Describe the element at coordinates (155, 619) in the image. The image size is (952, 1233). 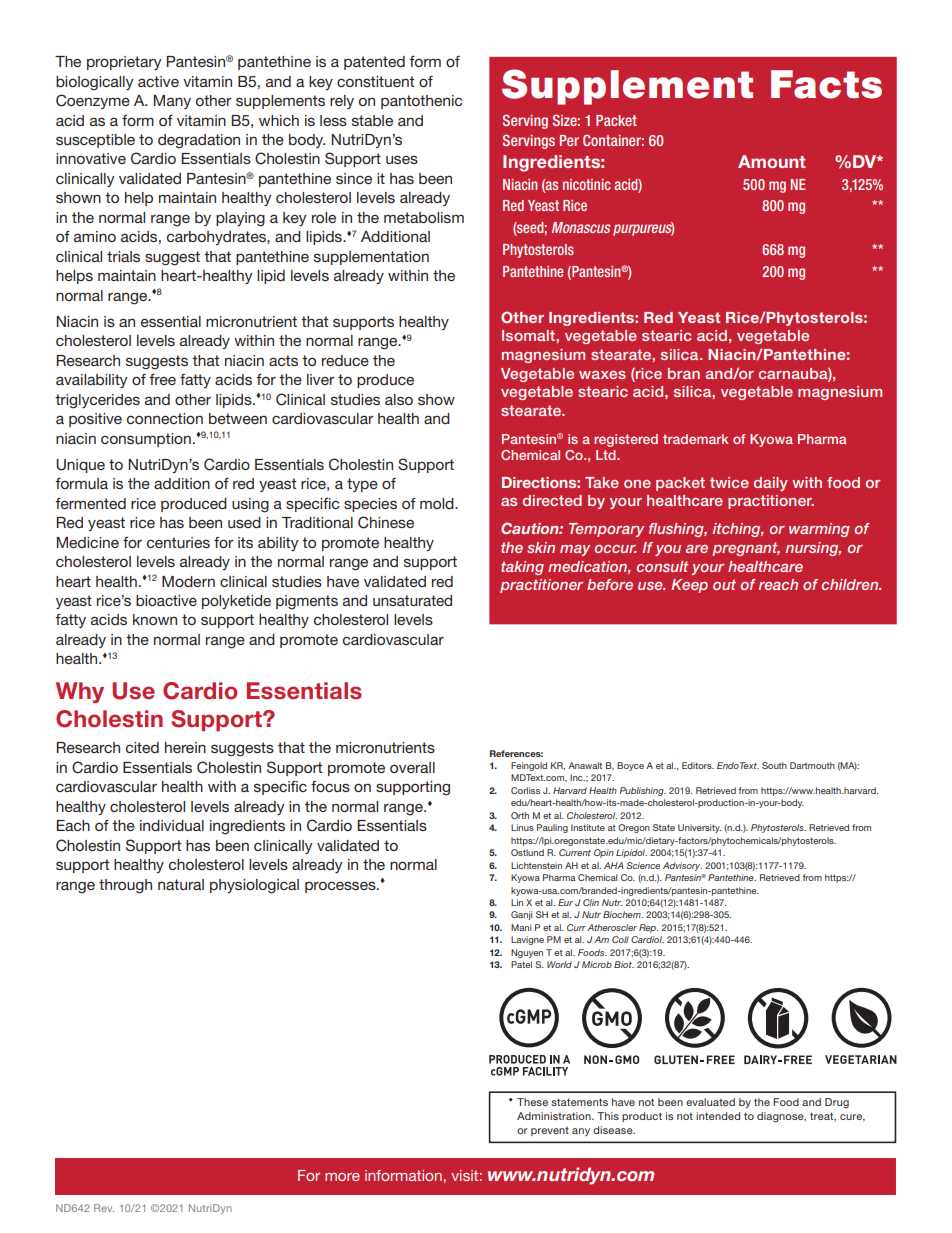
I see `known` at that location.
